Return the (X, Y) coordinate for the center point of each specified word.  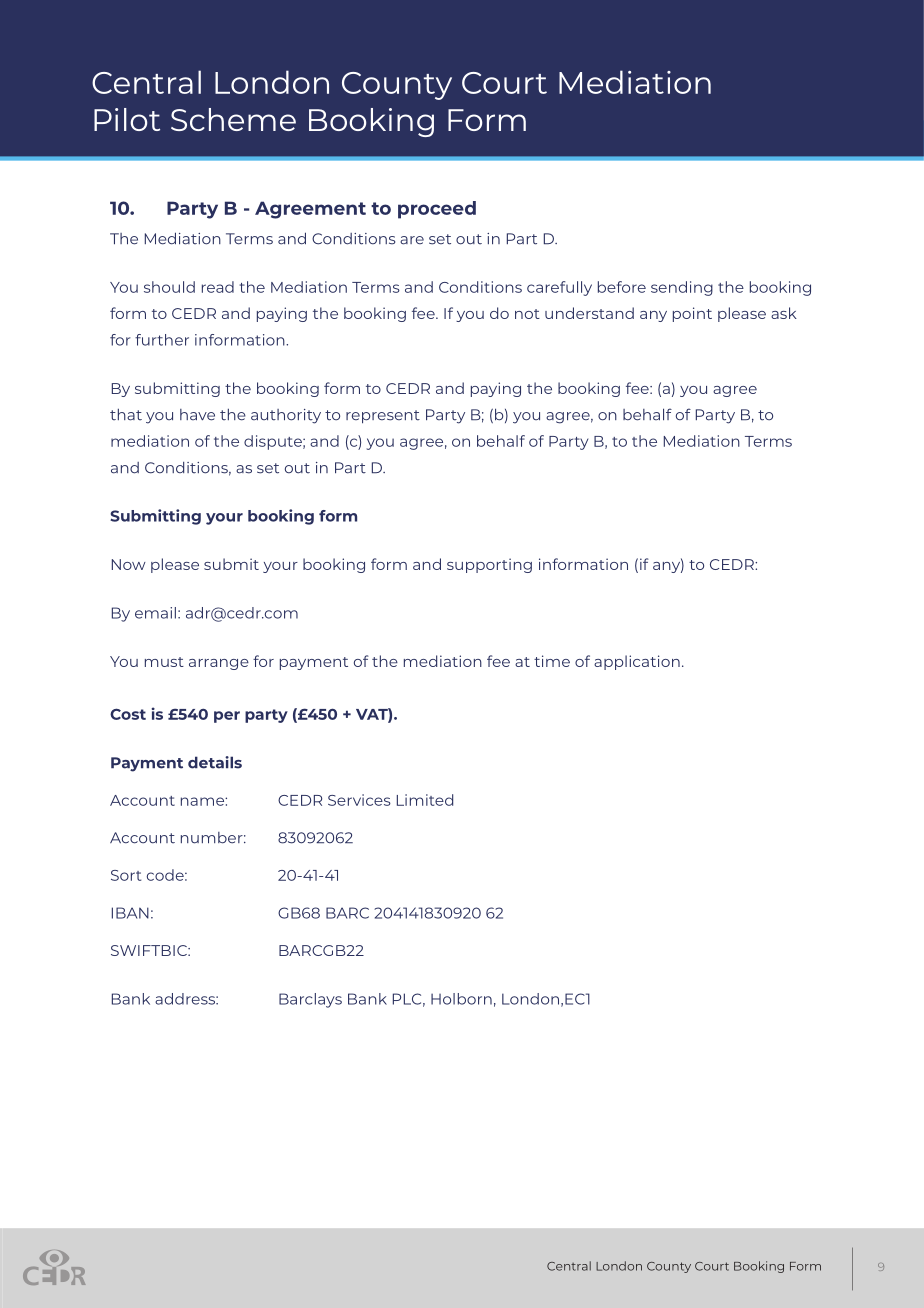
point (692, 314)
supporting (489, 565)
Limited (425, 800)
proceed (437, 210)
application (637, 662)
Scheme (233, 119)
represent (383, 417)
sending (682, 288)
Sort (126, 875)
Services (359, 800)
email (155, 613)
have (197, 415)
